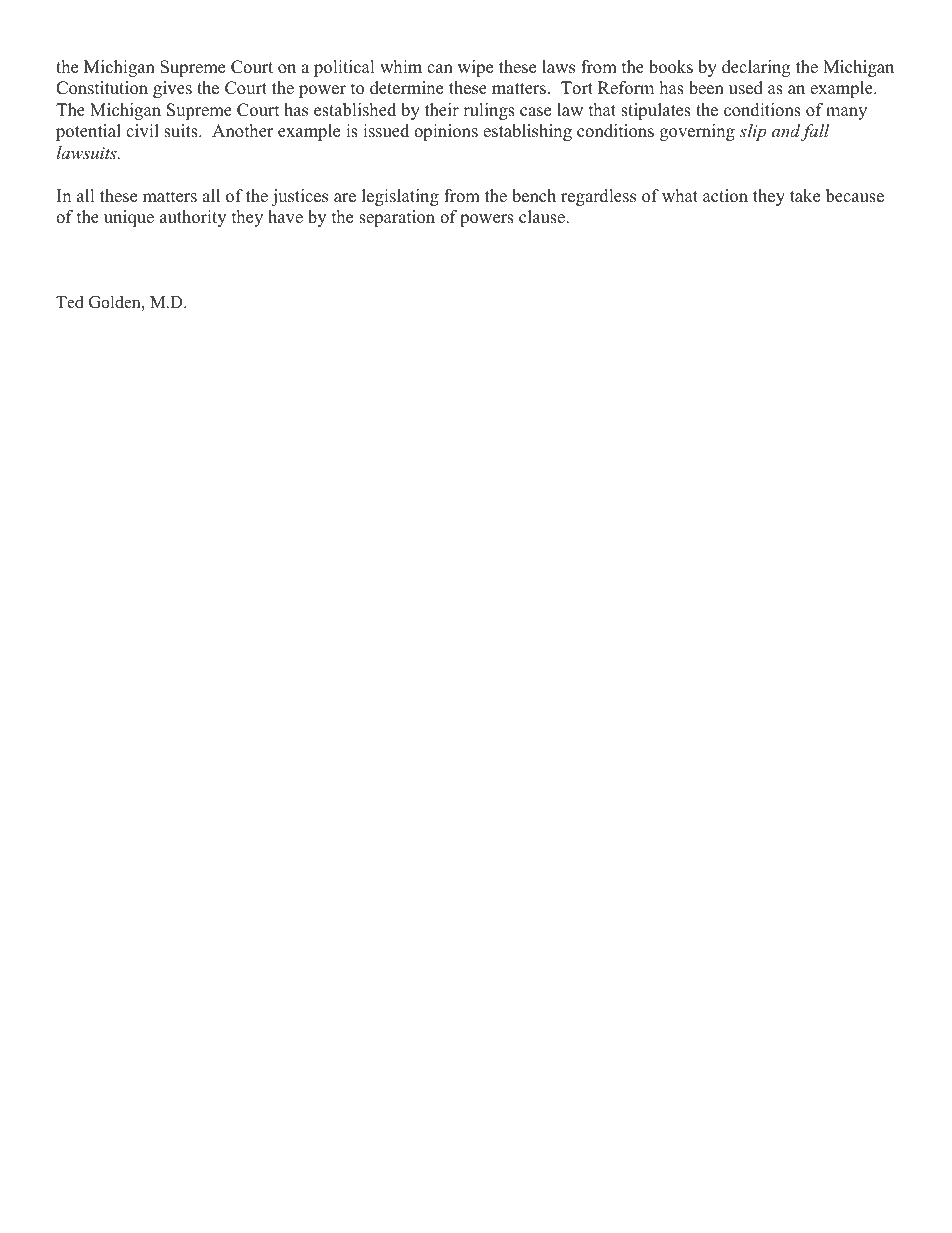 This image has height=1233, width=952. I want to click on authority, so click(193, 218).
